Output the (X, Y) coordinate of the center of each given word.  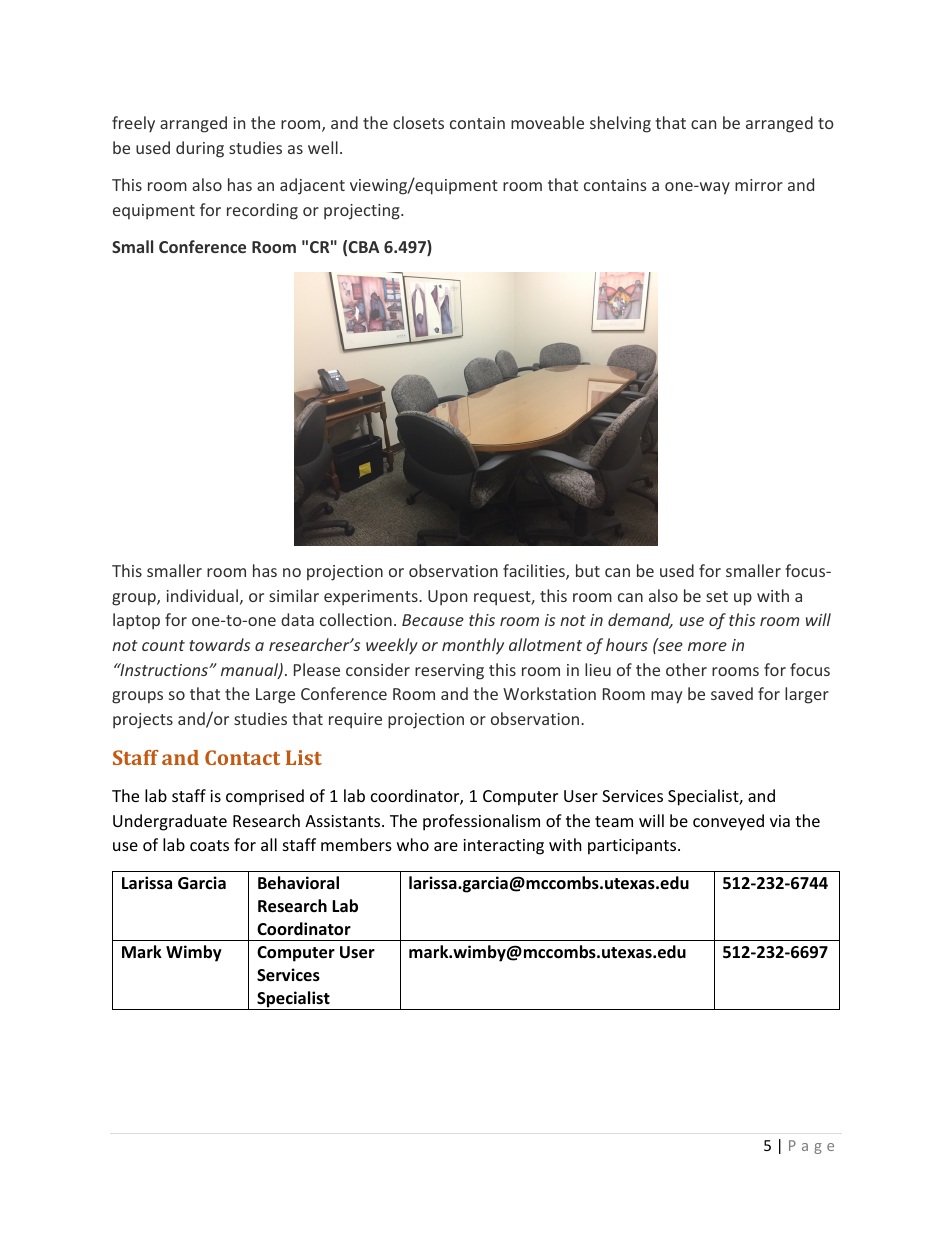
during (200, 149)
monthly (473, 646)
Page (811, 1147)
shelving (620, 124)
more (707, 646)
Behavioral (298, 883)
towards (219, 644)
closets (418, 122)
